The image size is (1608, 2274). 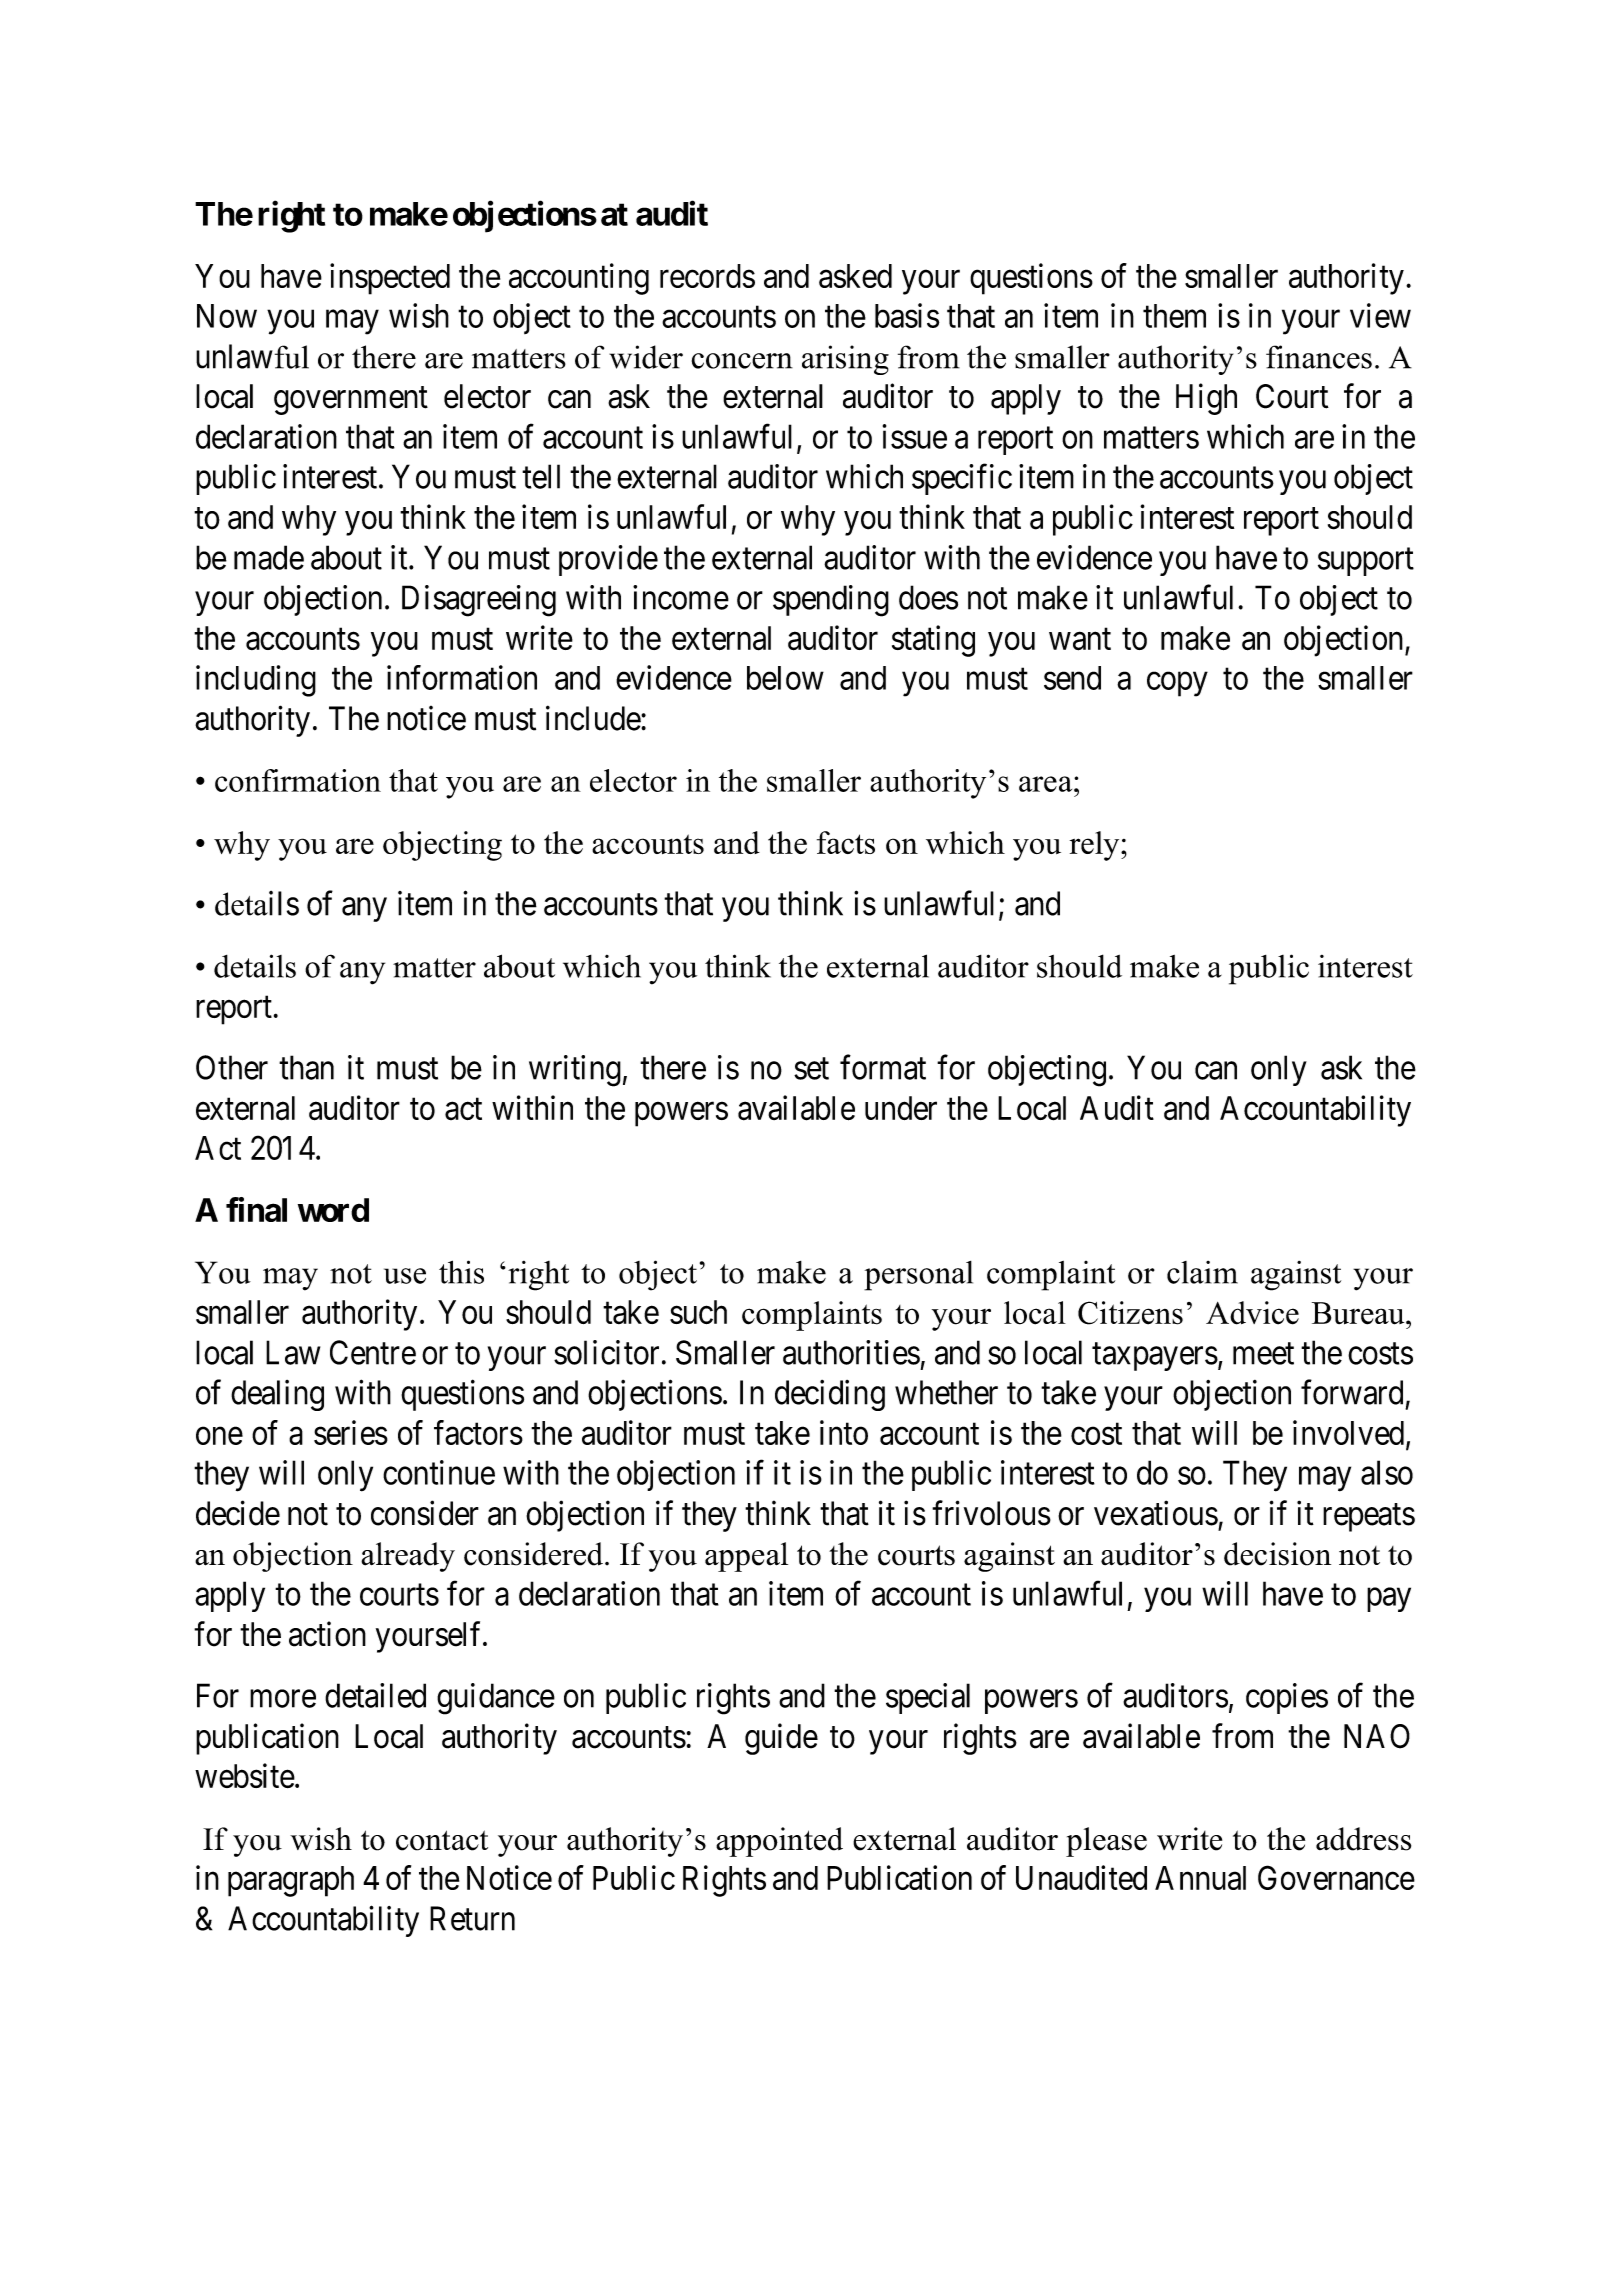 I want to click on including, so click(x=256, y=681).
